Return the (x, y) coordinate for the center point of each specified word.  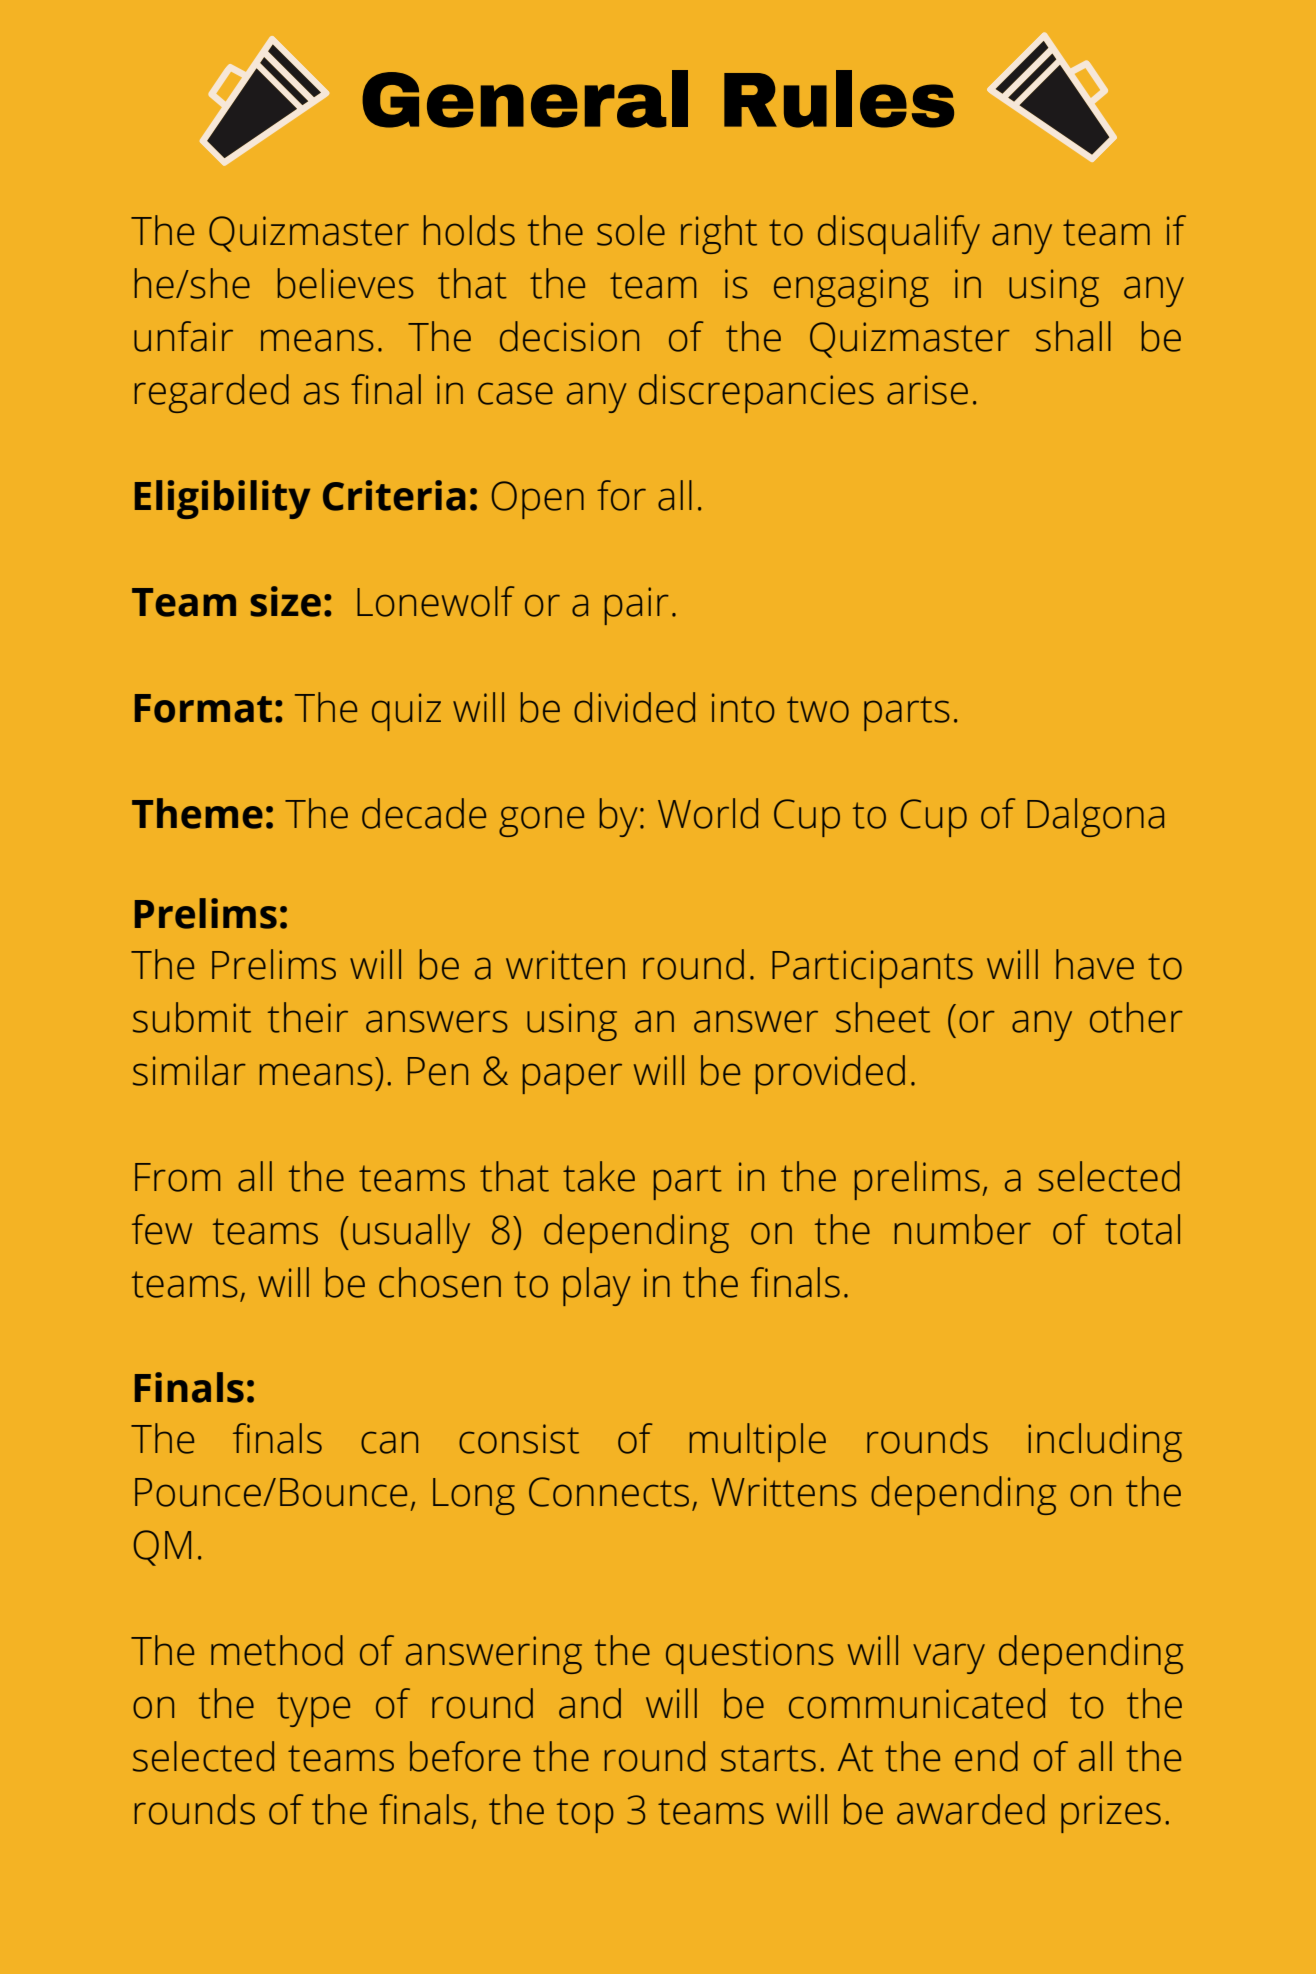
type (313, 1709)
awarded (971, 1809)
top (585, 1815)
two (818, 709)
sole (631, 230)
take (599, 1176)
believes (346, 283)
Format (203, 708)
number (963, 1229)
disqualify (899, 234)
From (177, 1177)
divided (634, 707)
